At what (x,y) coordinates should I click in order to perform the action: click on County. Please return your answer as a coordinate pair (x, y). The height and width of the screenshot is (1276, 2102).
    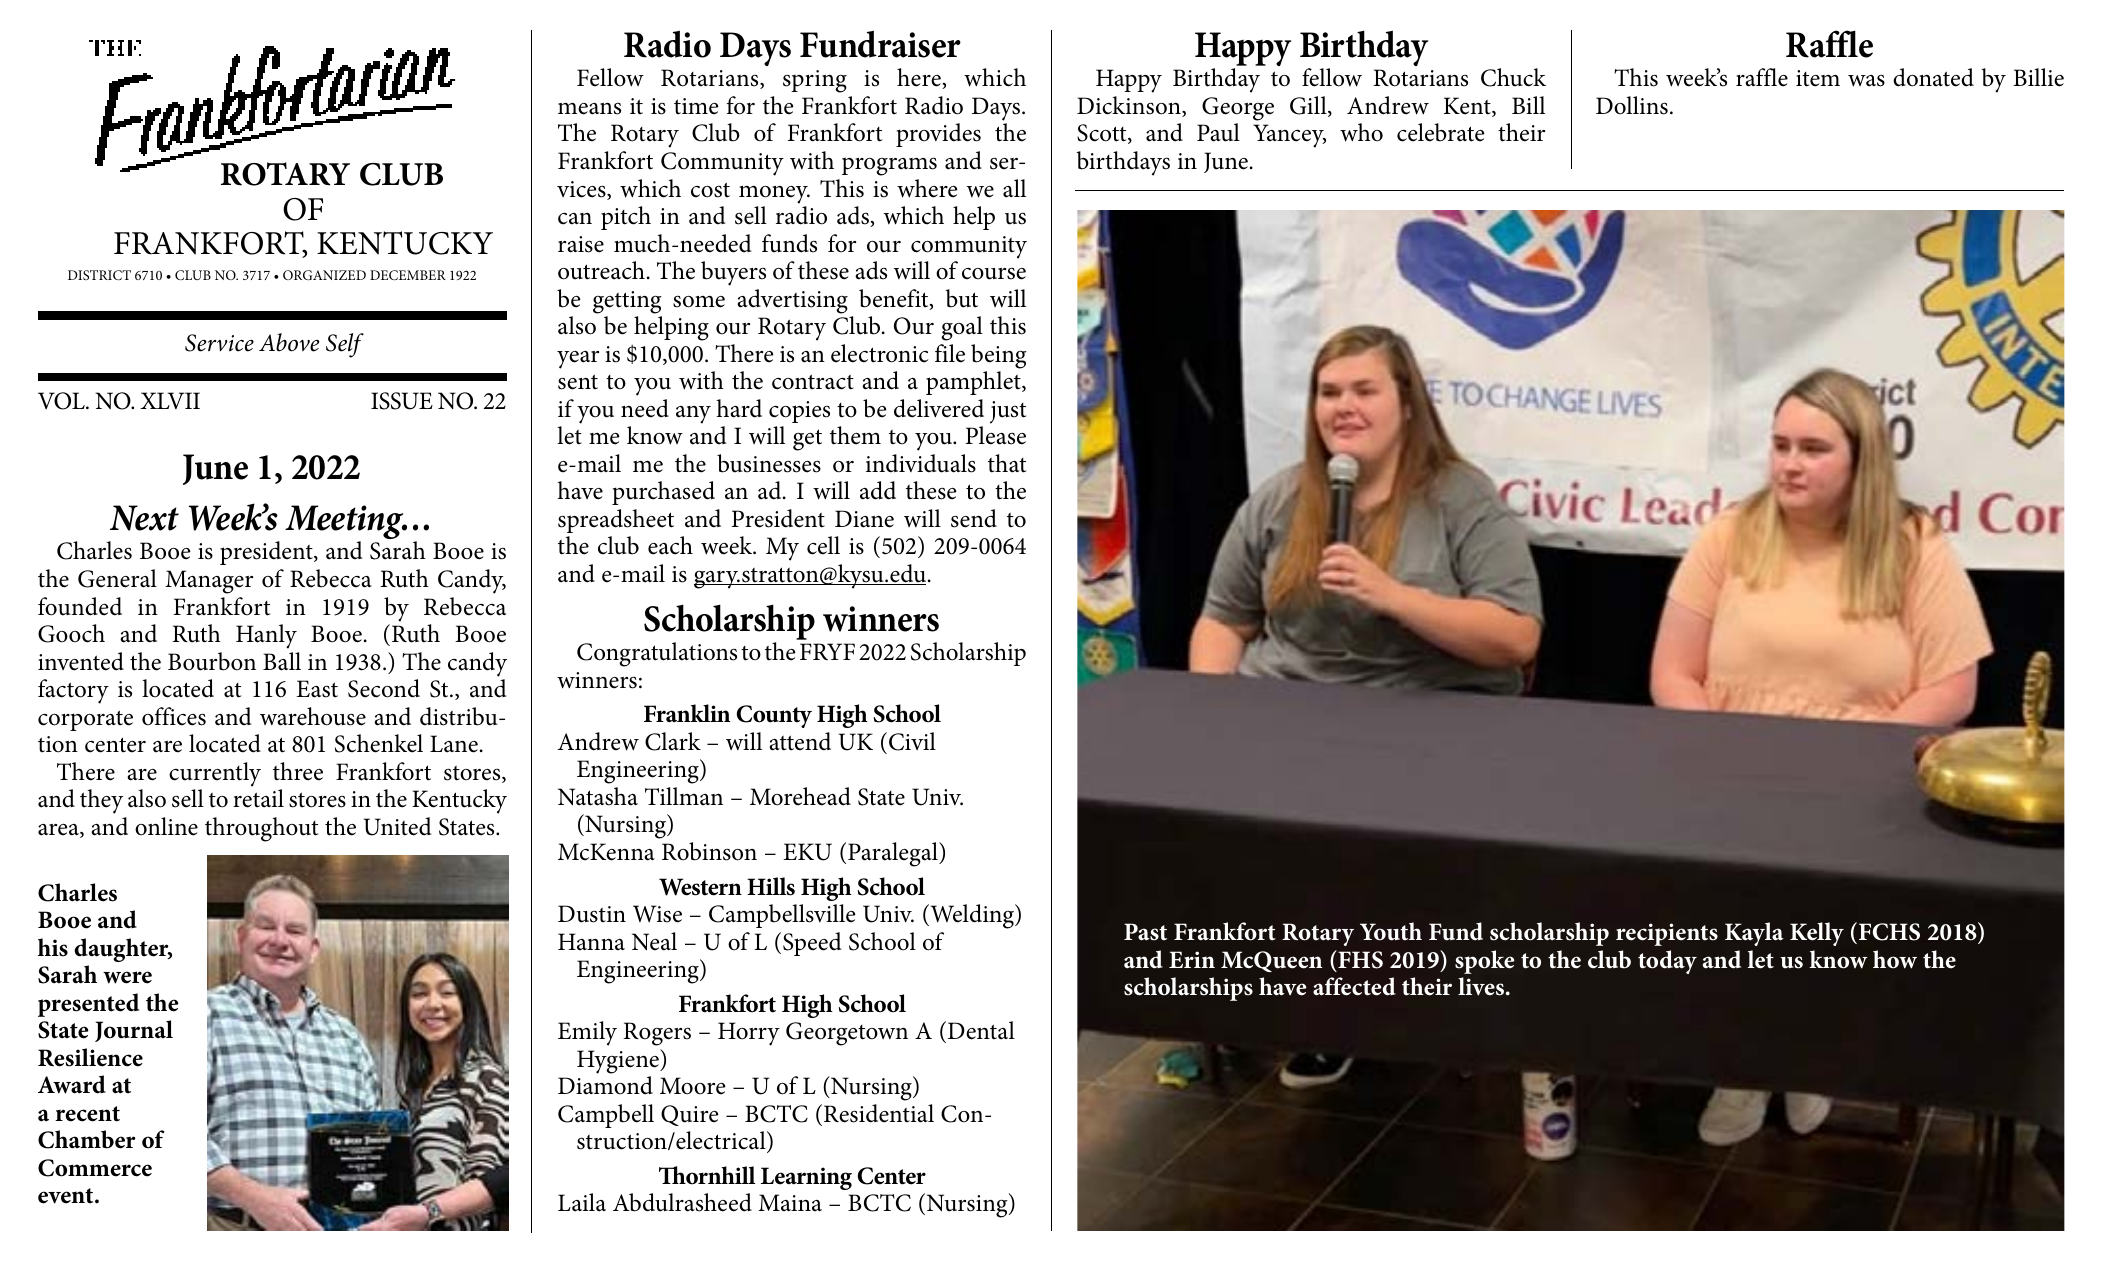
    Looking at the image, I should click on (774, 716).
